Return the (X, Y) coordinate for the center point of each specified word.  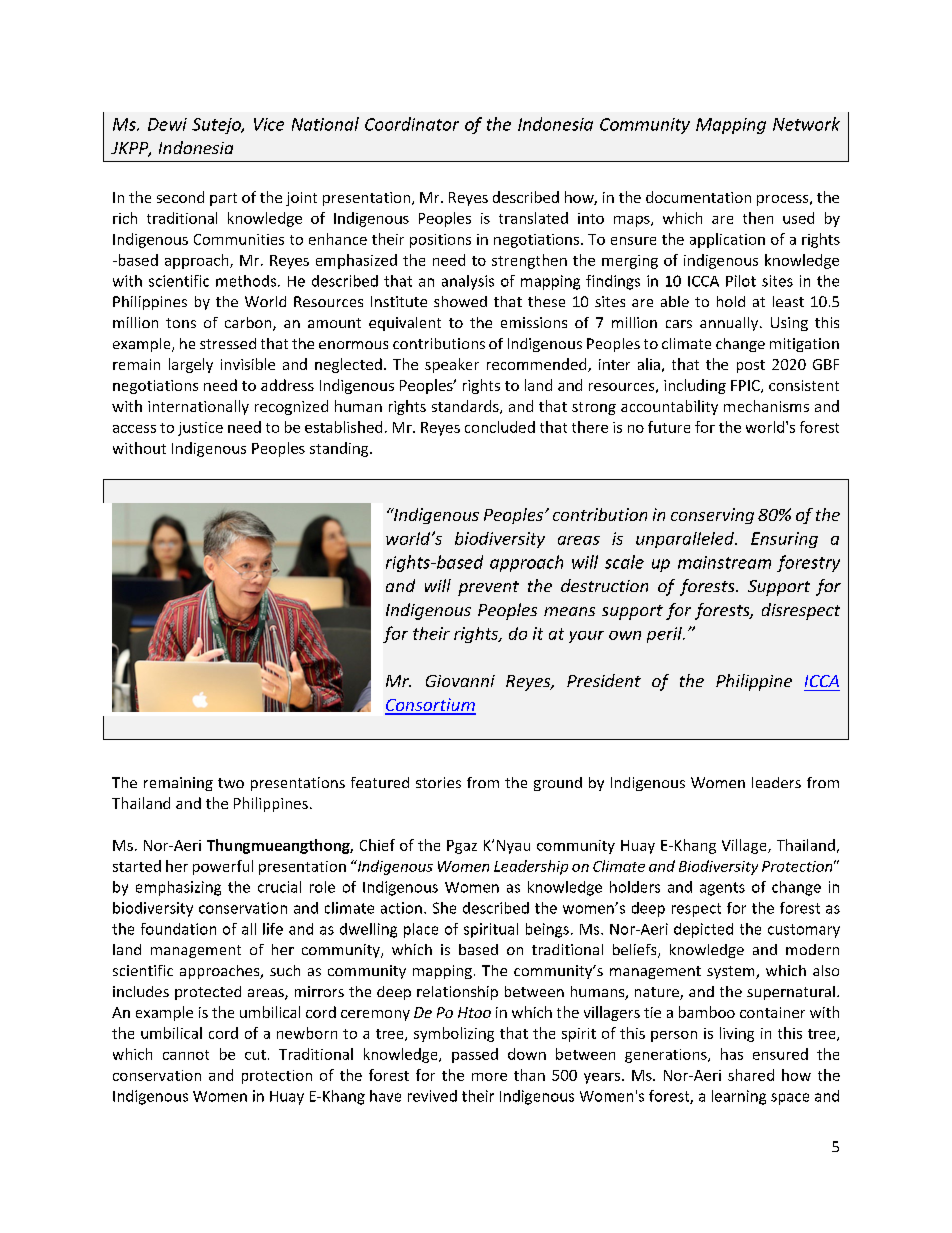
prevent (488, 588)
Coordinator (412, 124)
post (751, 366)
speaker (452, 365)
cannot (186, 1055)
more (489, 1077)
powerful (223, 867)
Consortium (430, 706)
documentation (698, 197)
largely (191, 365)
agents (722, 889)
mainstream (724, 562)
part (223, 199)
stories (438, 782)
